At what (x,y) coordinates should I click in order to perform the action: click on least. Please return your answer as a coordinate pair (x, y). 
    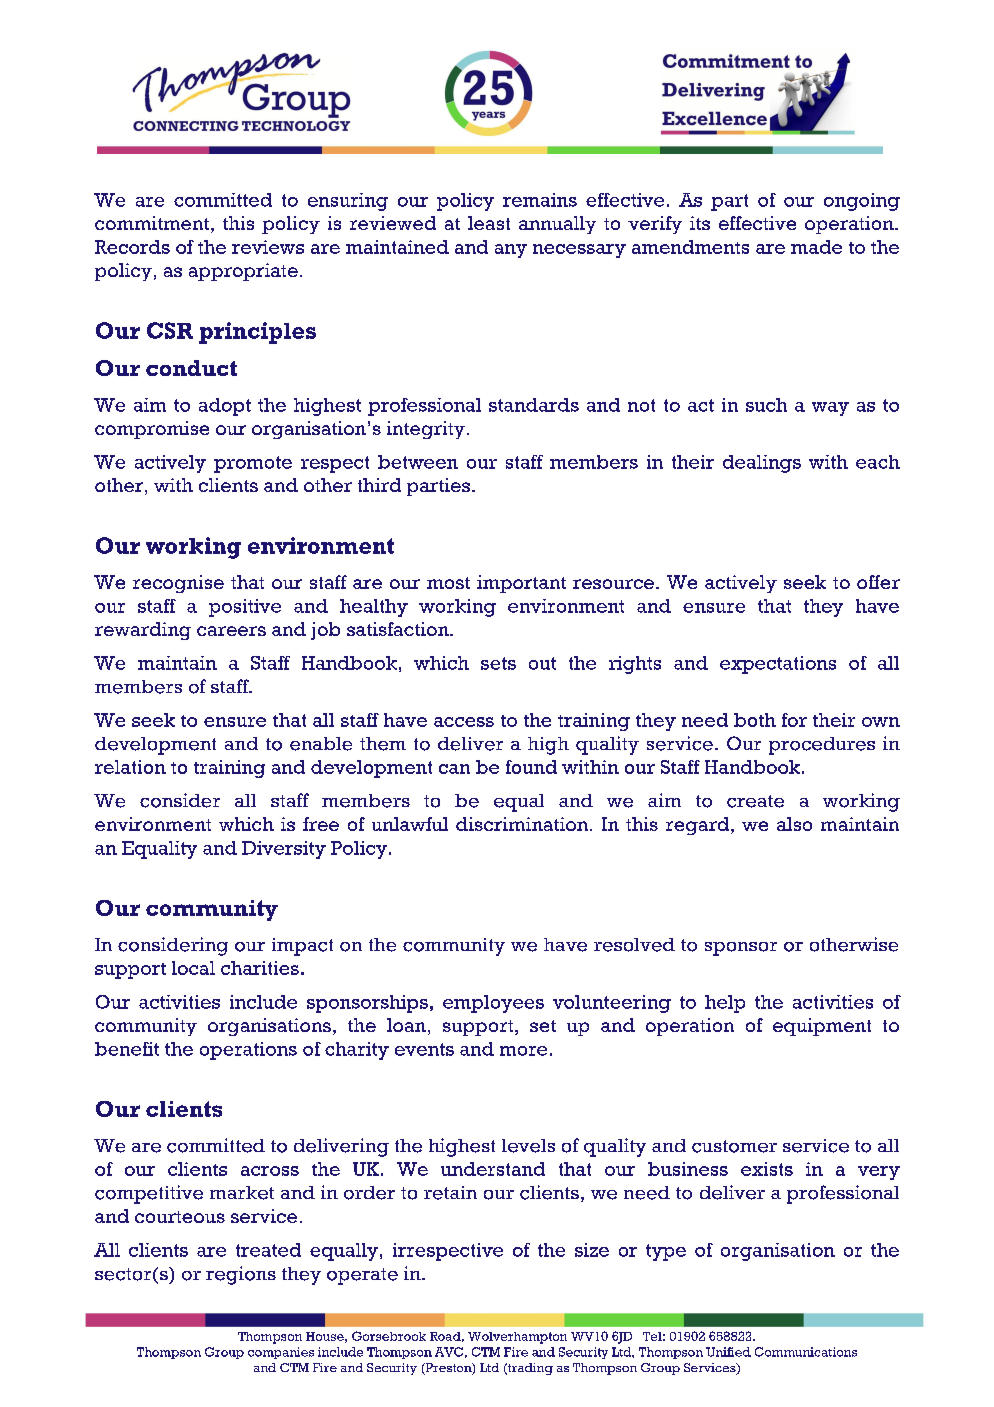
    Looking at the image, I should click on (489, 223).
